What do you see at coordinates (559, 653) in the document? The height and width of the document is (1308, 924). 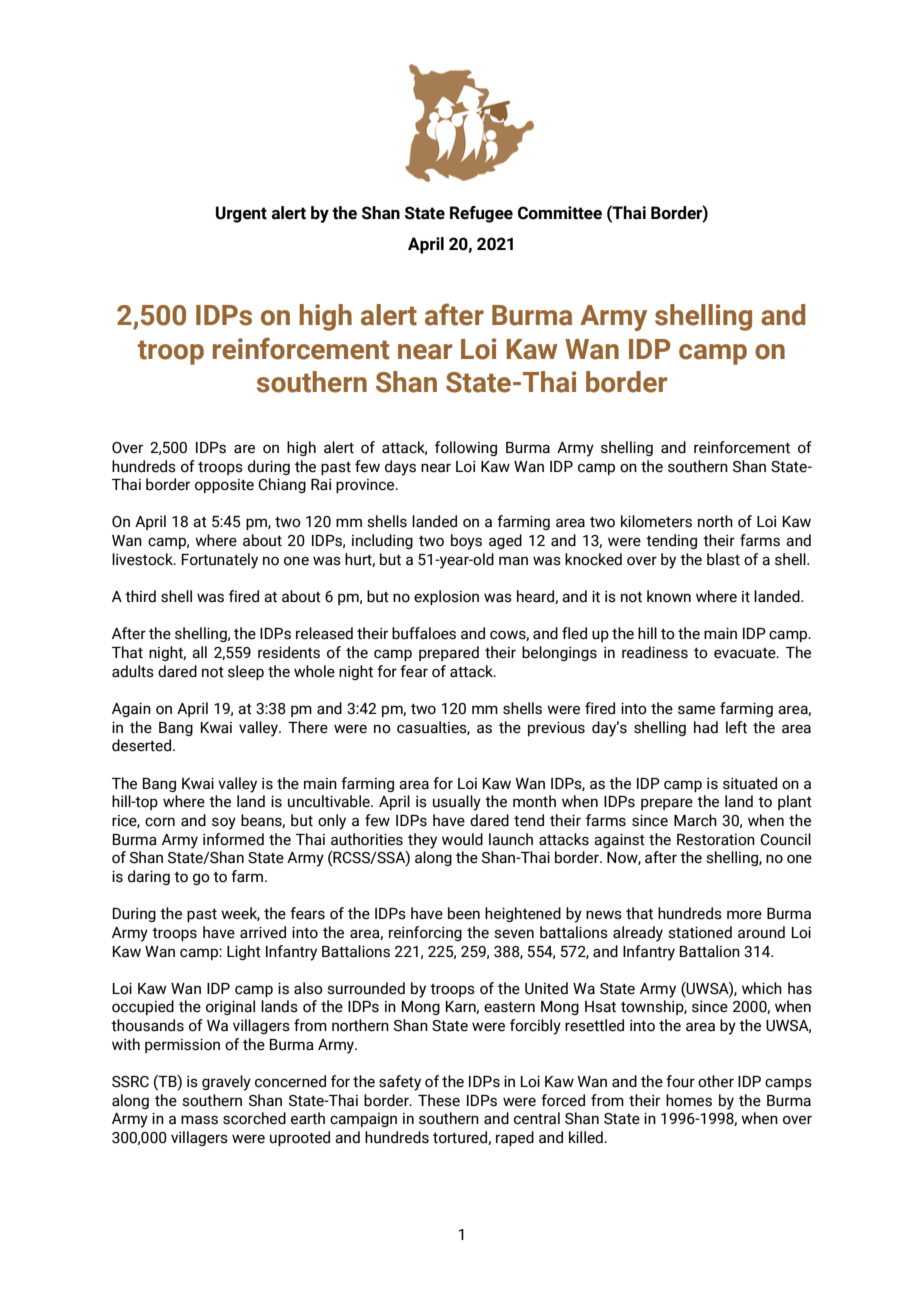 I see `belongings` at bounding box center [559, 653].
